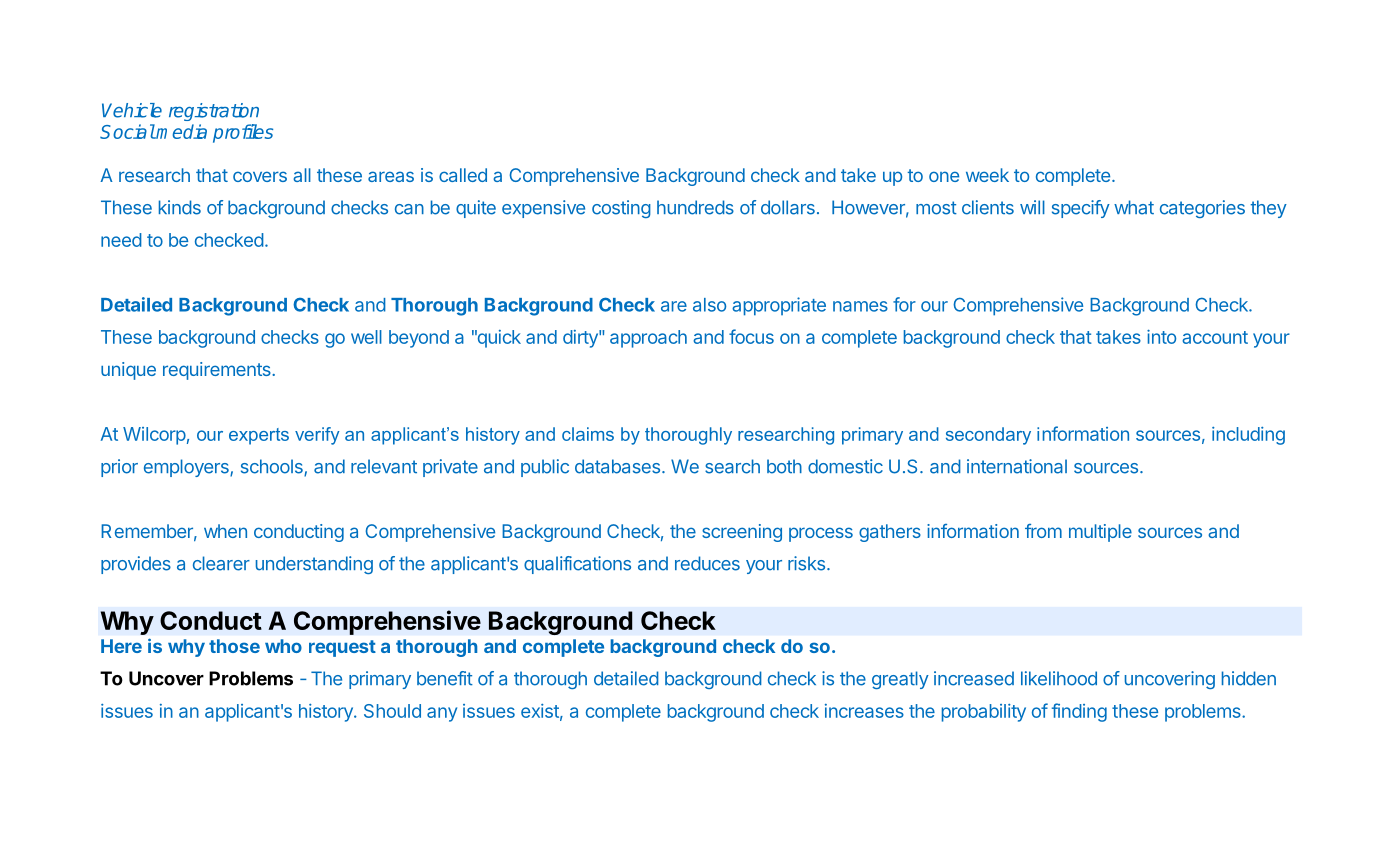 This screenshot has width=1400, height=850. Describe the element at coordinates (243, 133) in the screenshot. I see `profiles` at that location.
